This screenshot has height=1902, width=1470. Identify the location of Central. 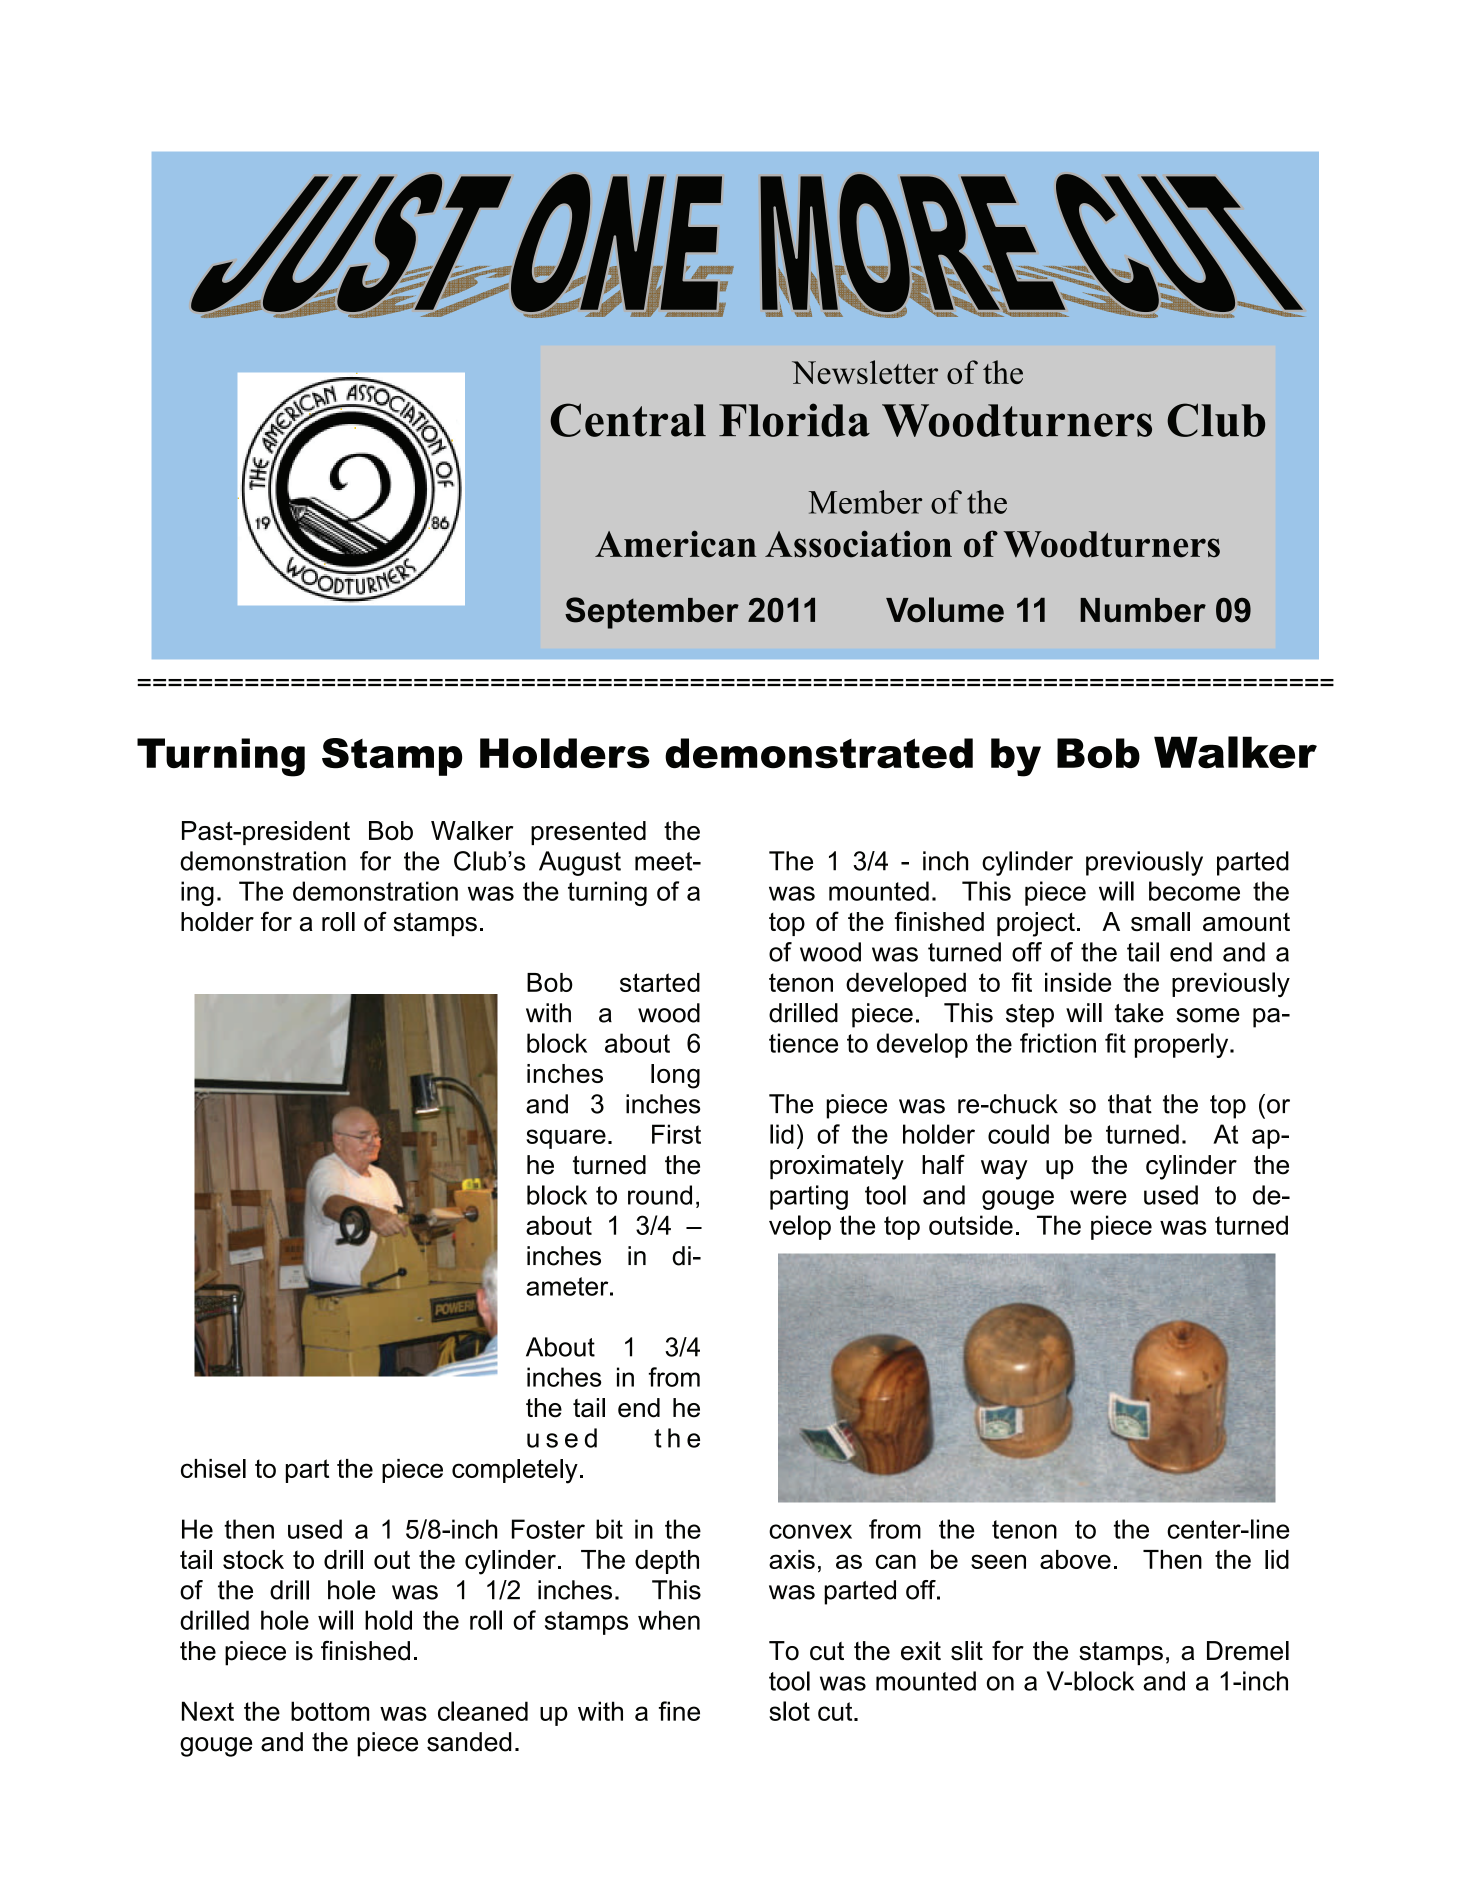
(628, 420).
